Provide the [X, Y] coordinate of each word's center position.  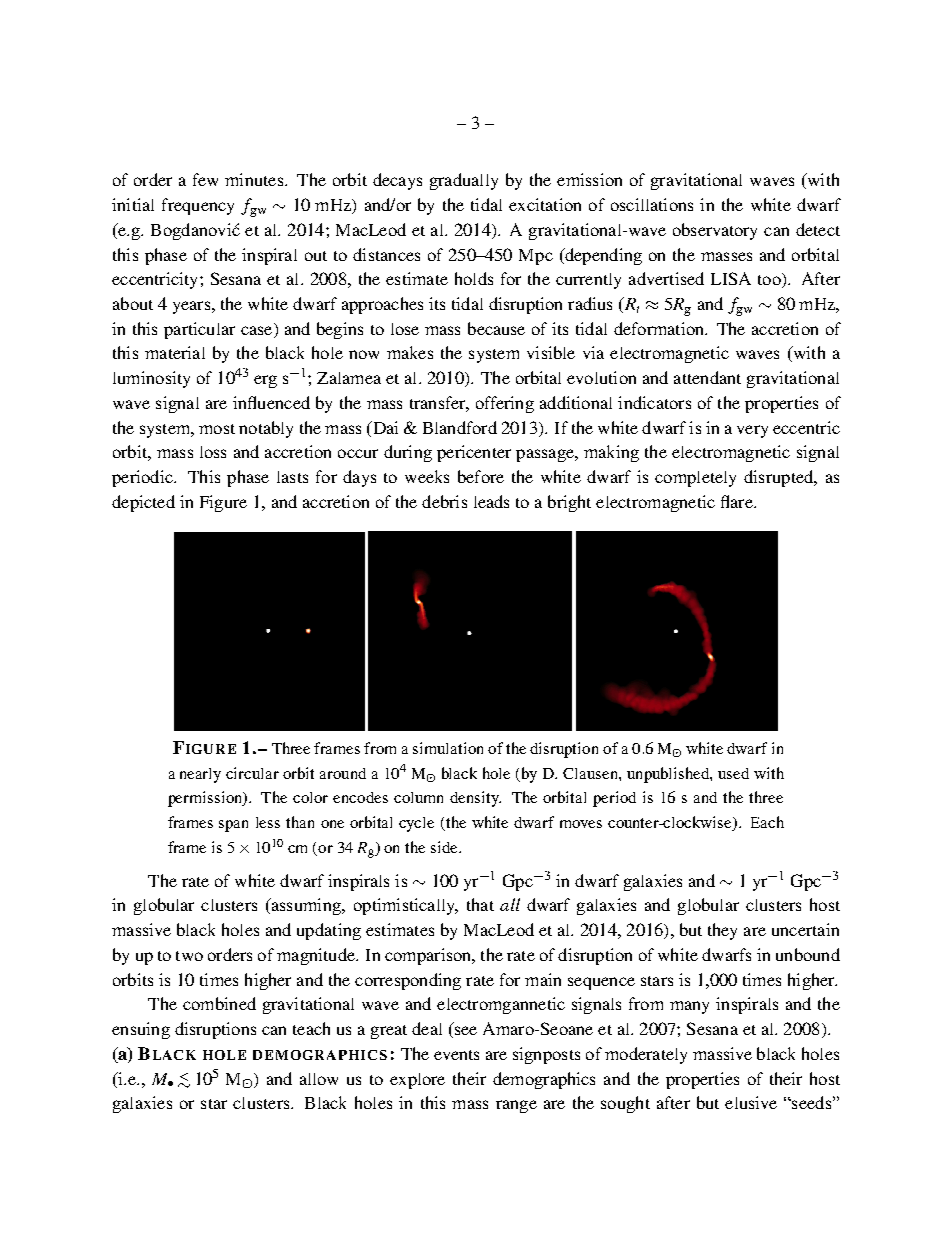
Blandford [460, 427]
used [733, 773]
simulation [448, 748]
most [217, 429]
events [456, 1055]
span [233, 826]
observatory [715, 231]
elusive [751, 1102]
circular [252, 773]
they [722, 931]
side [445, 847]
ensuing [141, 1030]
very [752, 431]
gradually [464, 181]
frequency [198, 206]
